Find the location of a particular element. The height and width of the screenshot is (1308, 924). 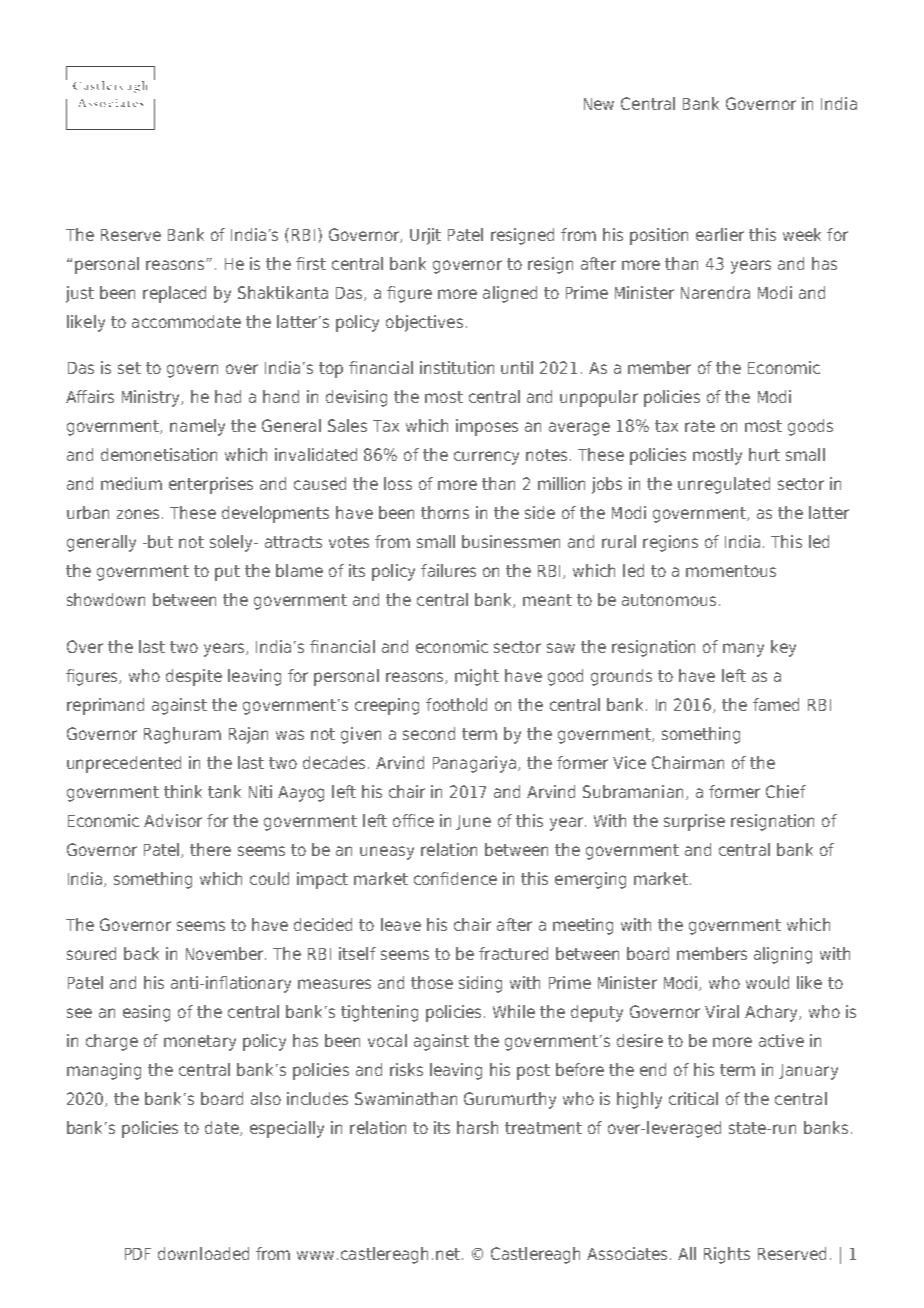

PDF is located at coordinates (138, 1254).
